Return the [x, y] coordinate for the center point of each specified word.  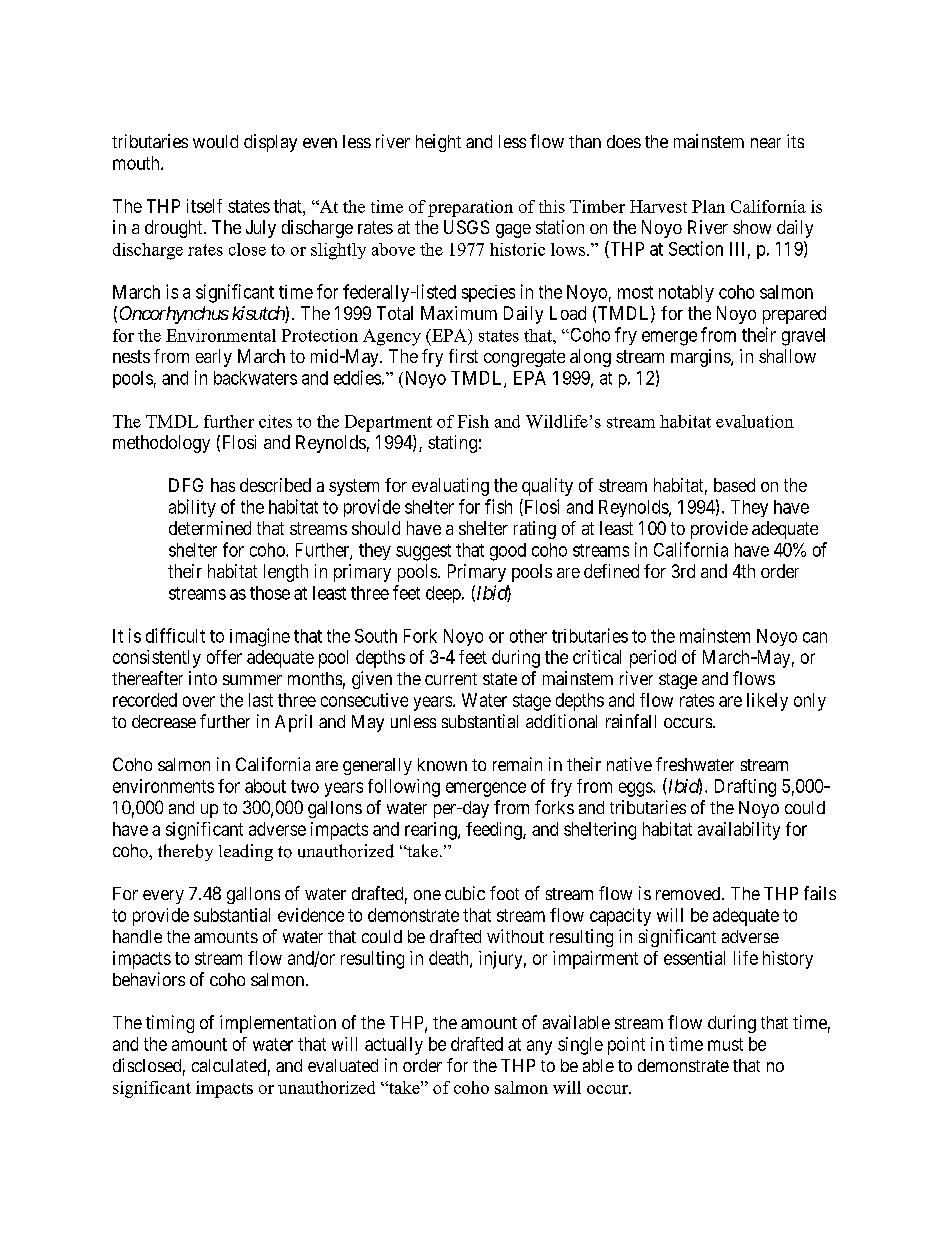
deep [444, 594]
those [270, 593]
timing [170, 1024]
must [725, 1044]
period [653, 659]
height [438, 143]
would [215, 141]
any [539, 1047]
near [766, 143]
